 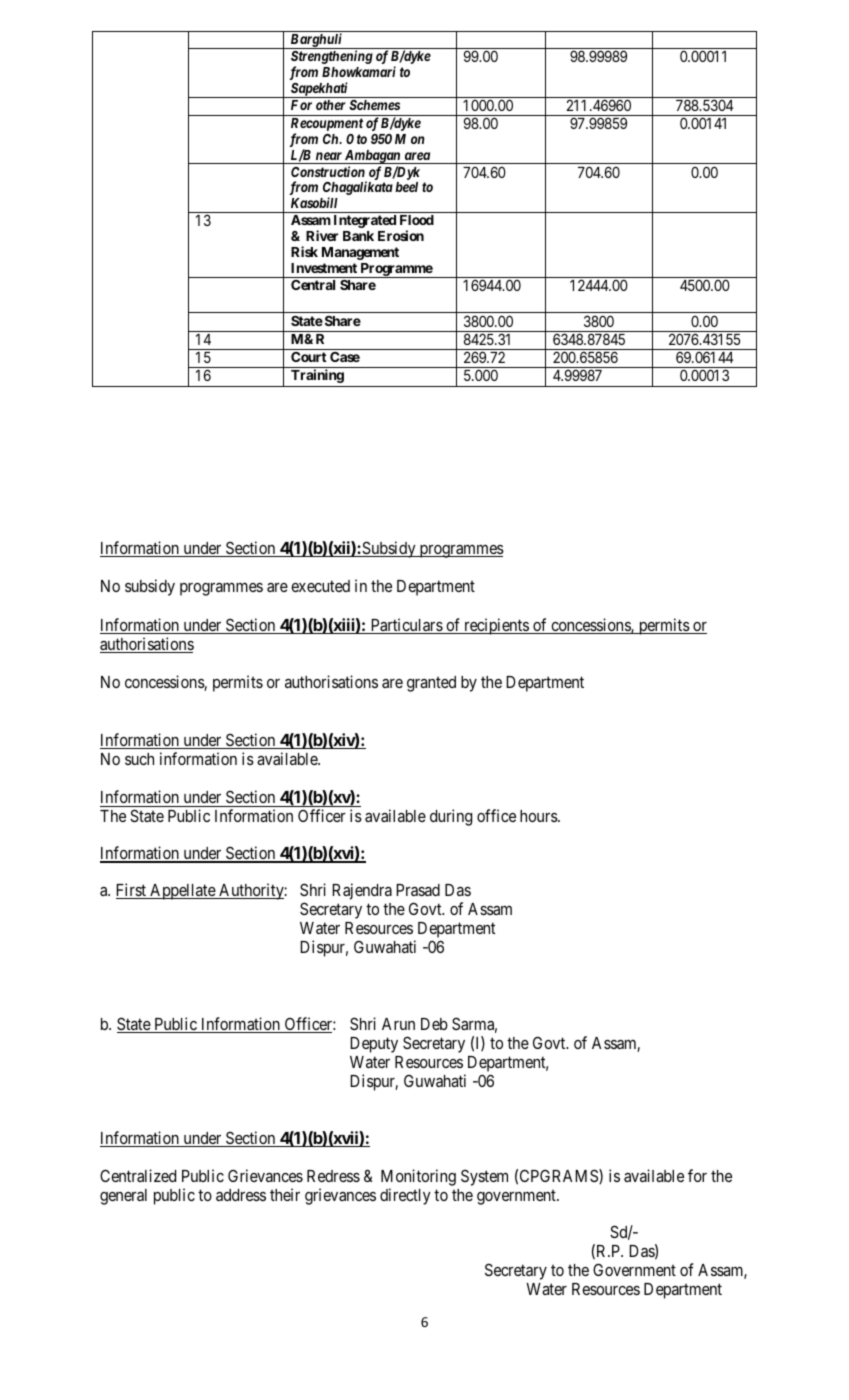 I want to click on area, so click(x=417, y=156).
